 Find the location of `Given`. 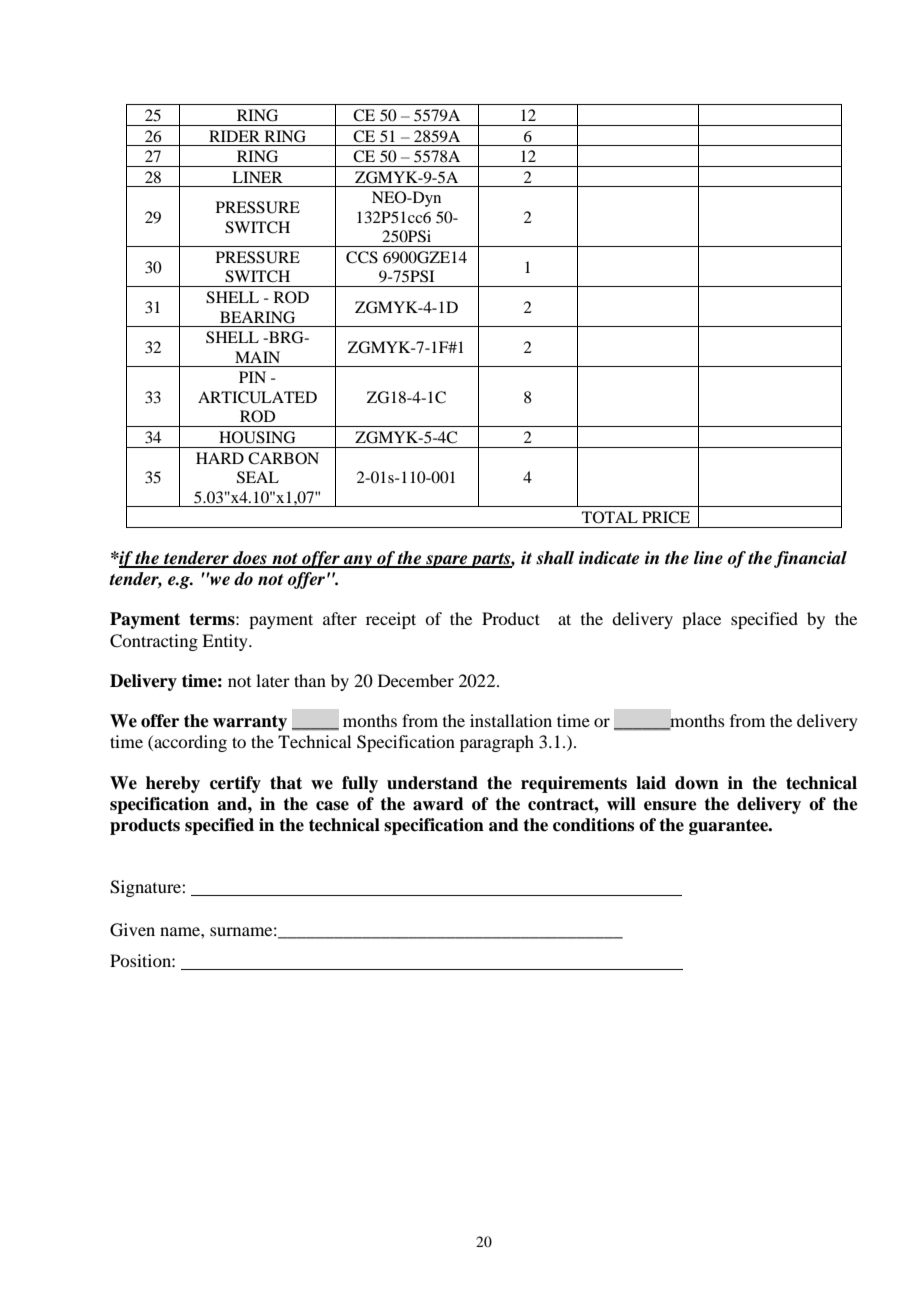

Given is located at coordinates (132, 930).
